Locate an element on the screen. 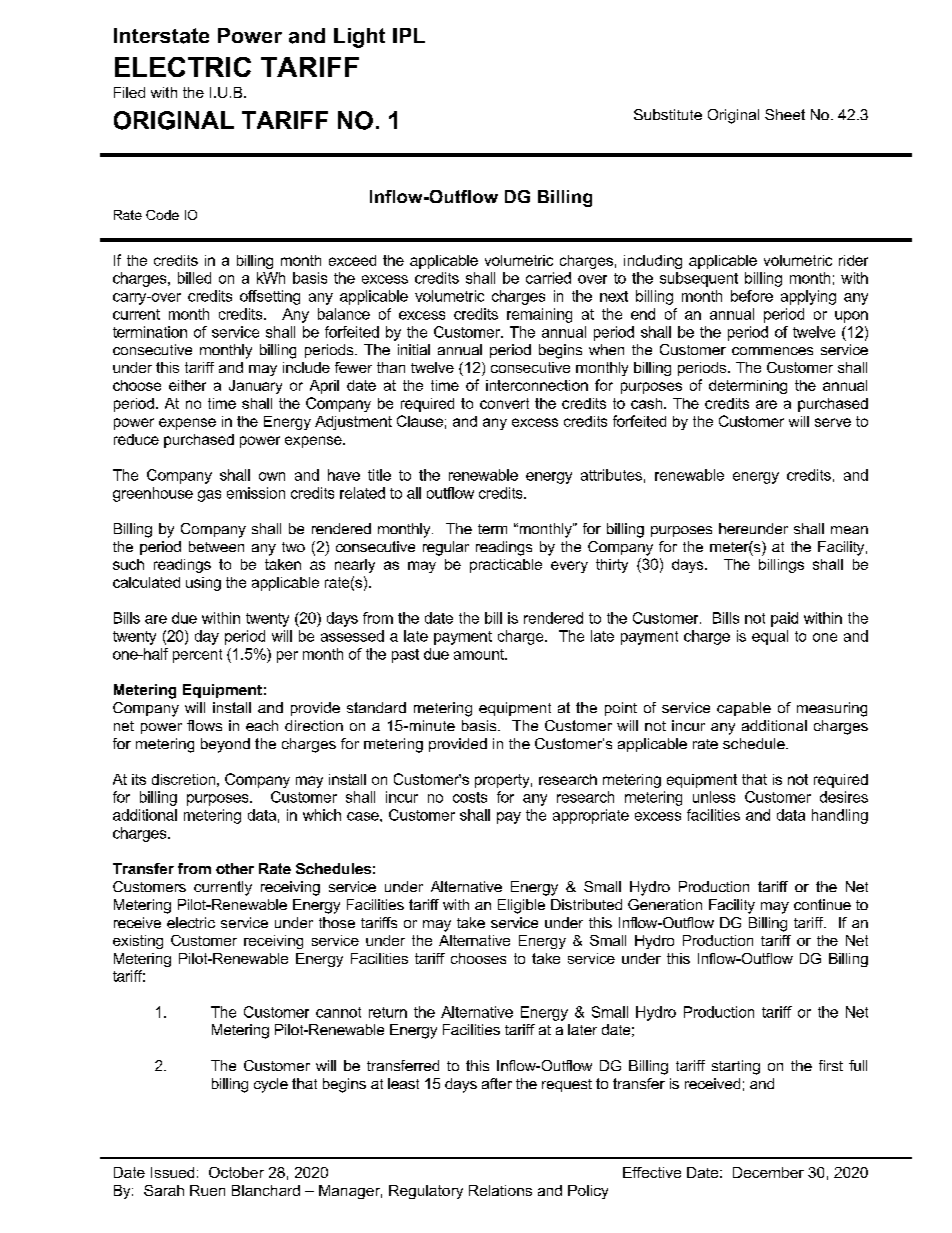 The height and width of the screenshot is (1233, 952). either is located at coordinates (187, 385).
